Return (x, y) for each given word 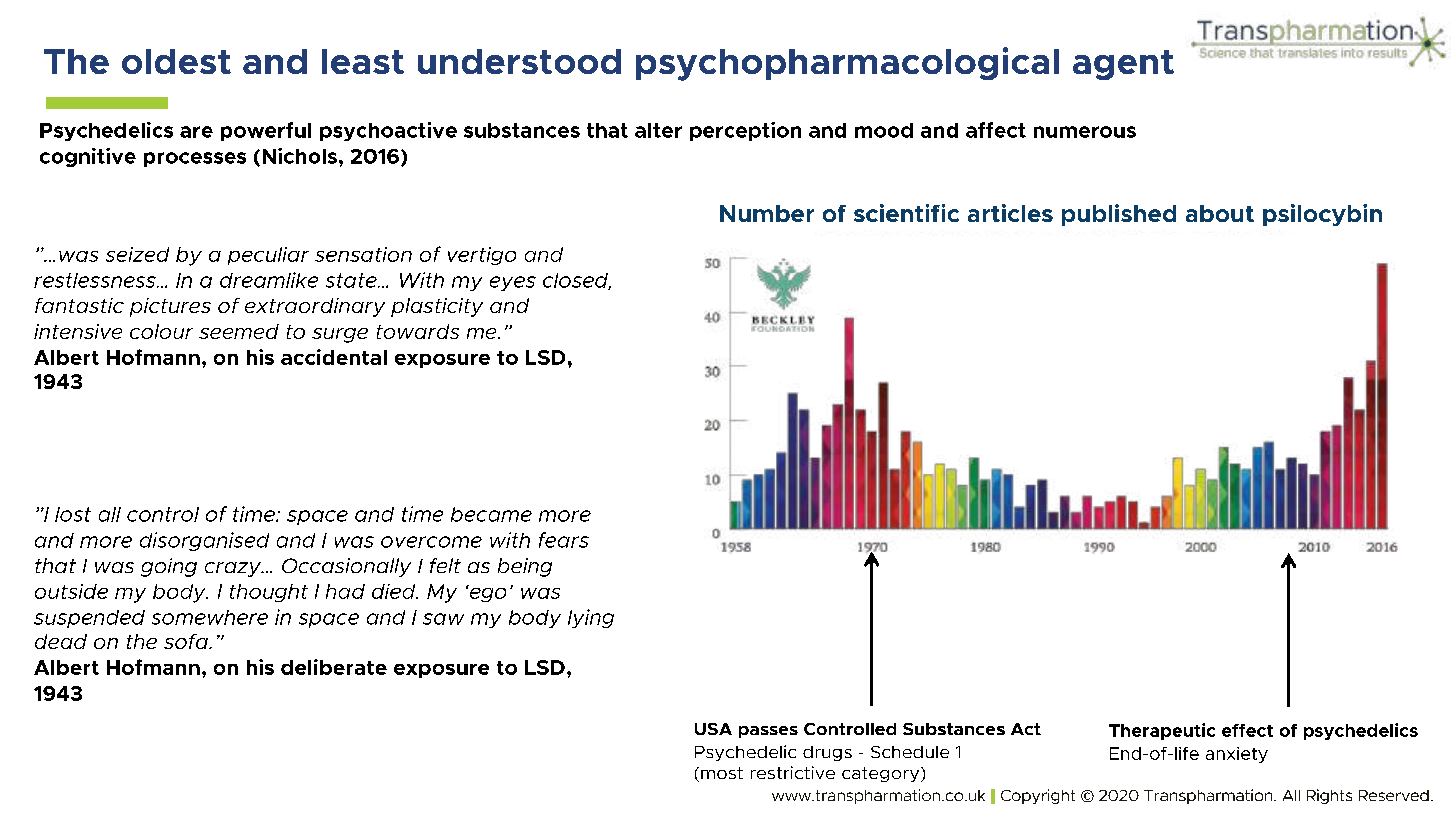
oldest (176, 61)
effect (1247, 730)
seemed (239, 331)
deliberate (334, 667)
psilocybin (1322, 215)
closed (577, 281)
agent (1123, 65)
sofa (187, 641)
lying (591, 618)
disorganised (204, 541)
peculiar (268, 256)
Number (767, 213)
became (491, 514)
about (1220, 213)
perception (745, 131)
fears (564, 540)
